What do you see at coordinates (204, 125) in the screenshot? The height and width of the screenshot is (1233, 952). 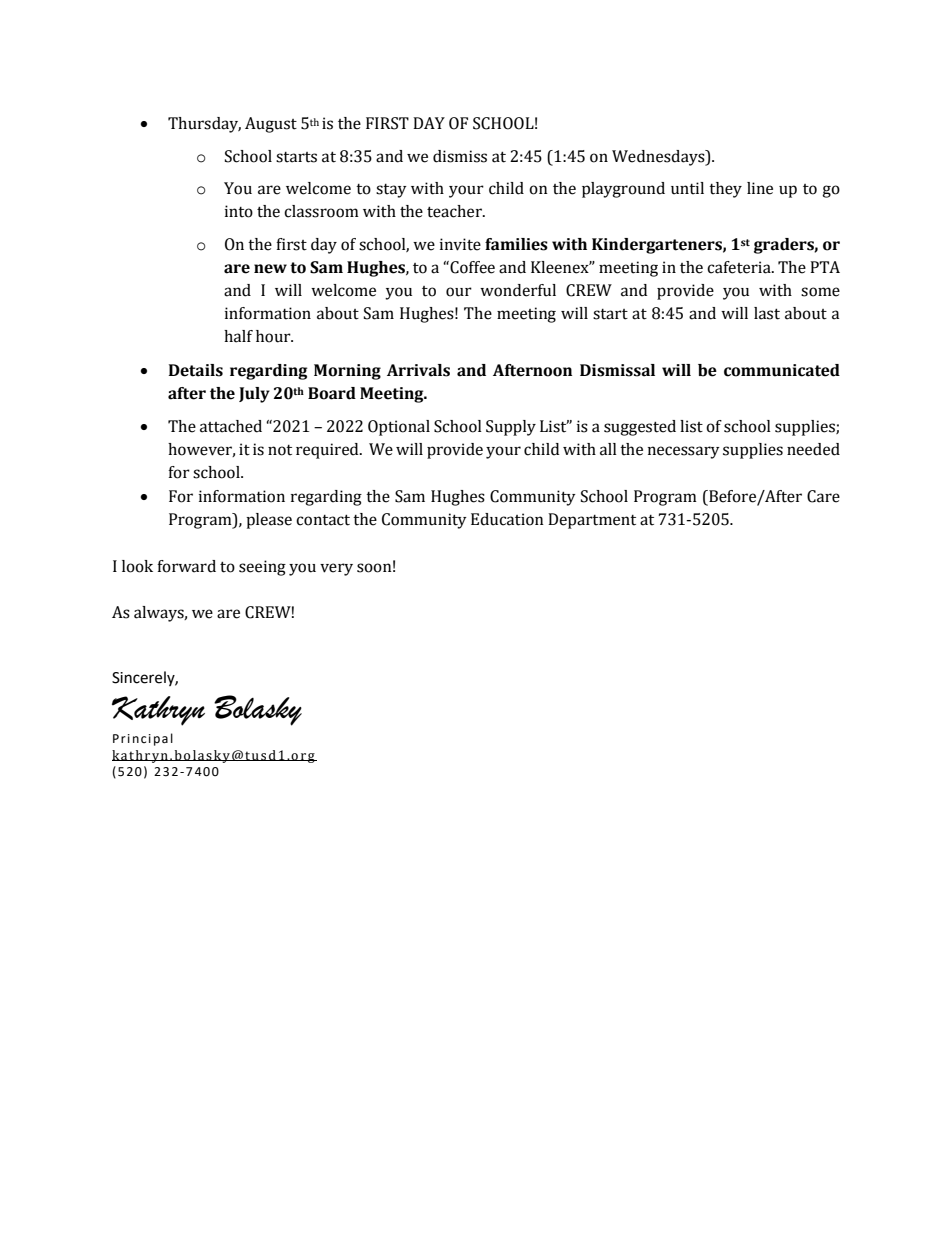 I see `Thursday` at bounding box center [204, 125].
